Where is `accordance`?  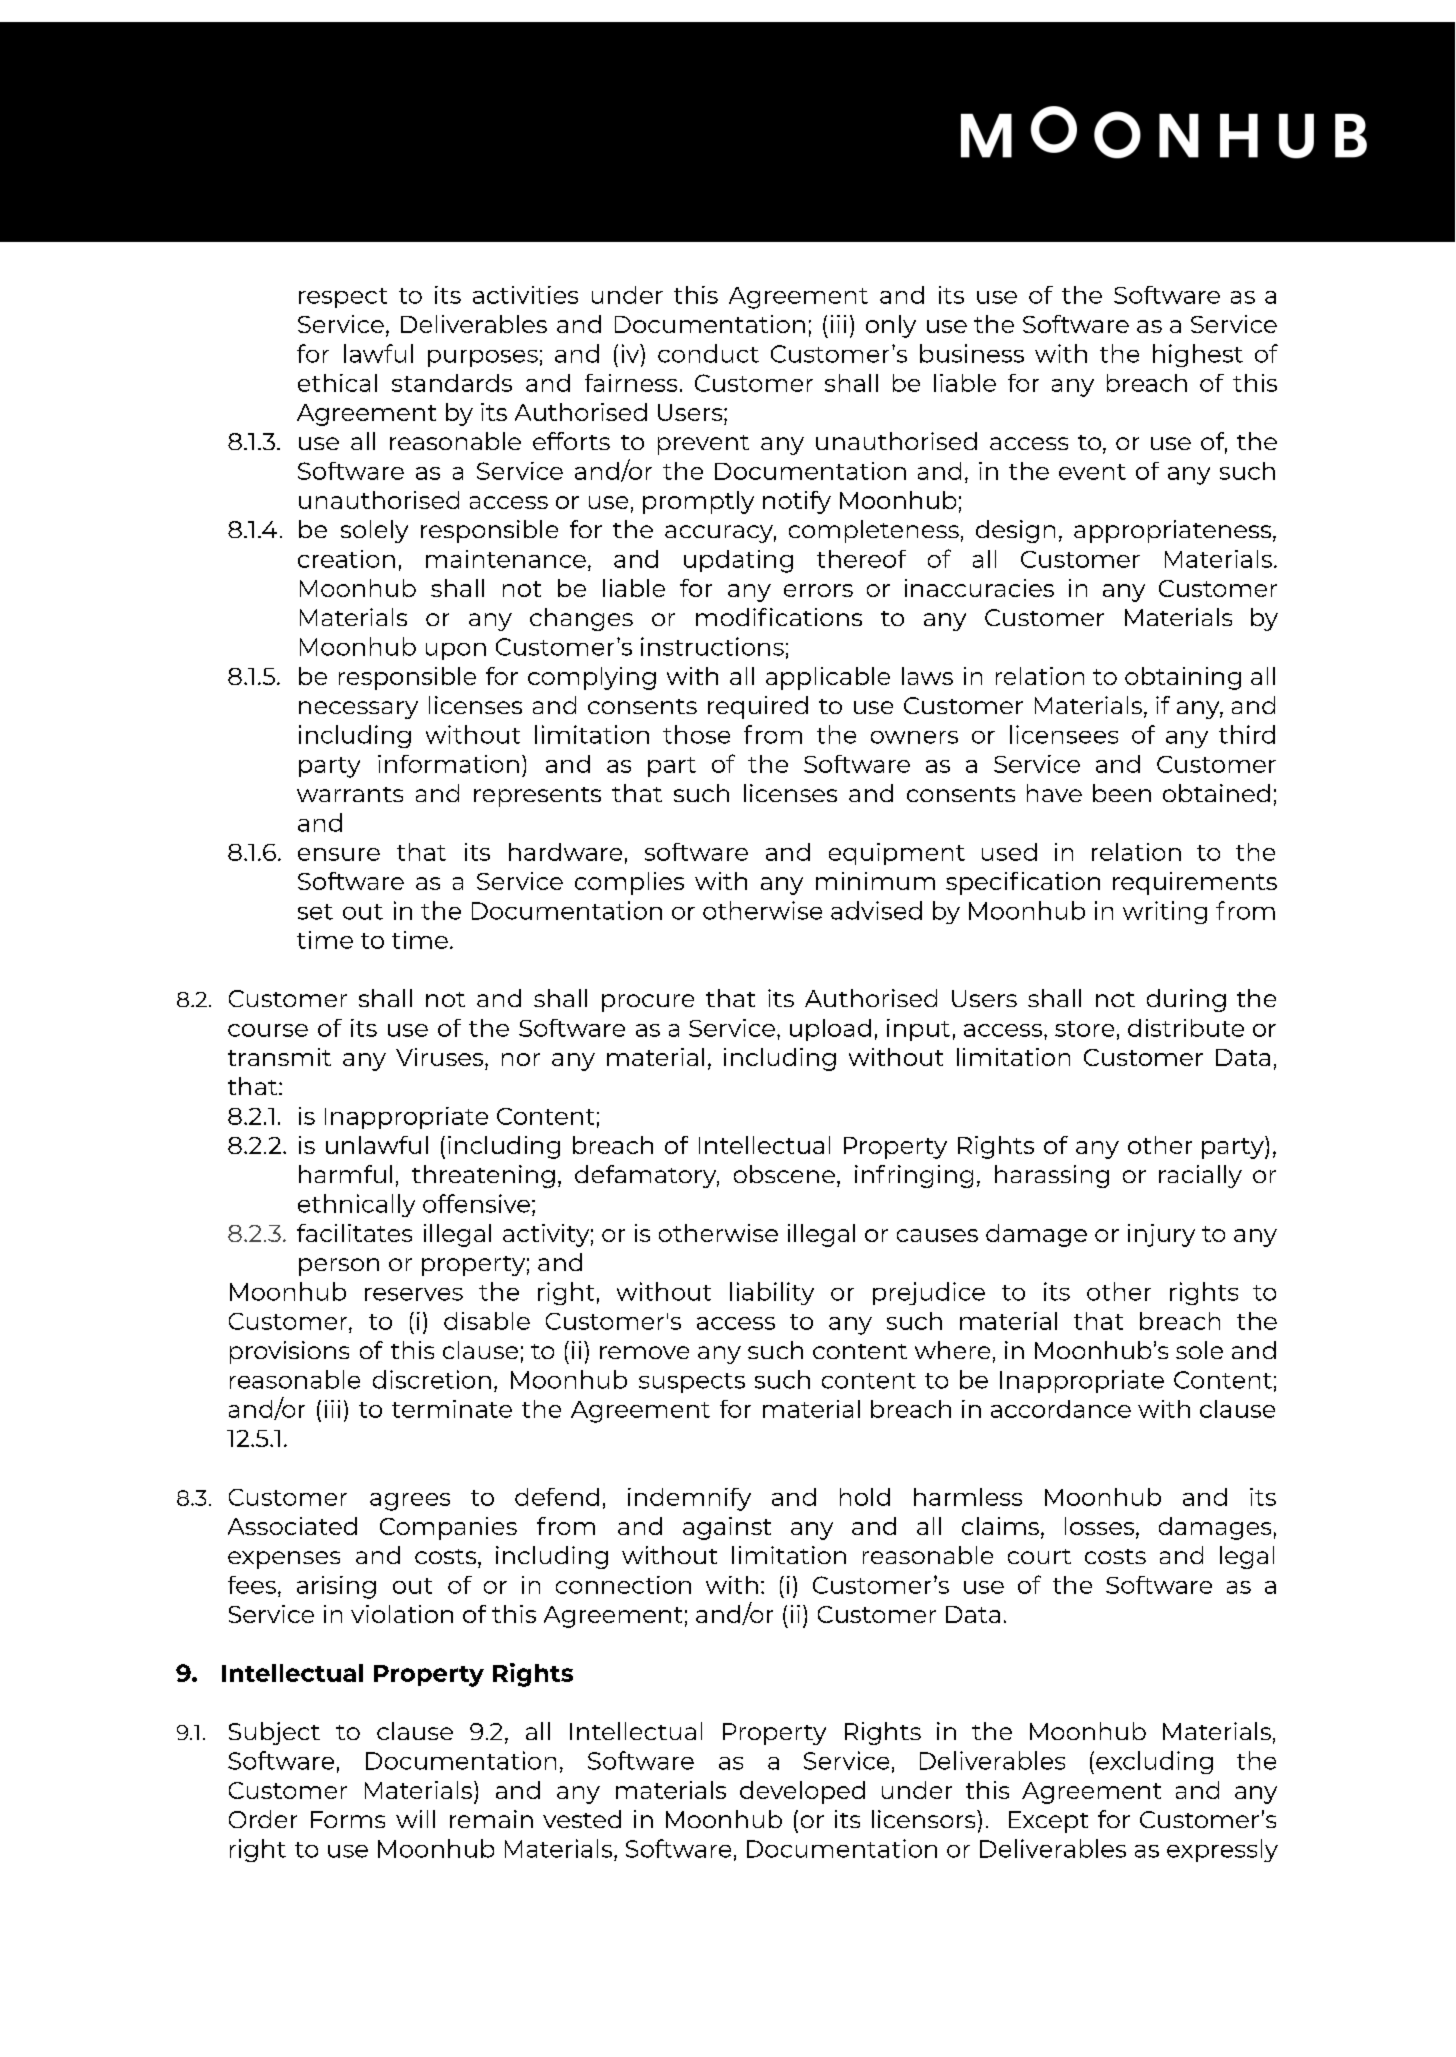
accordance is located at coordinates (1061, 1409).
